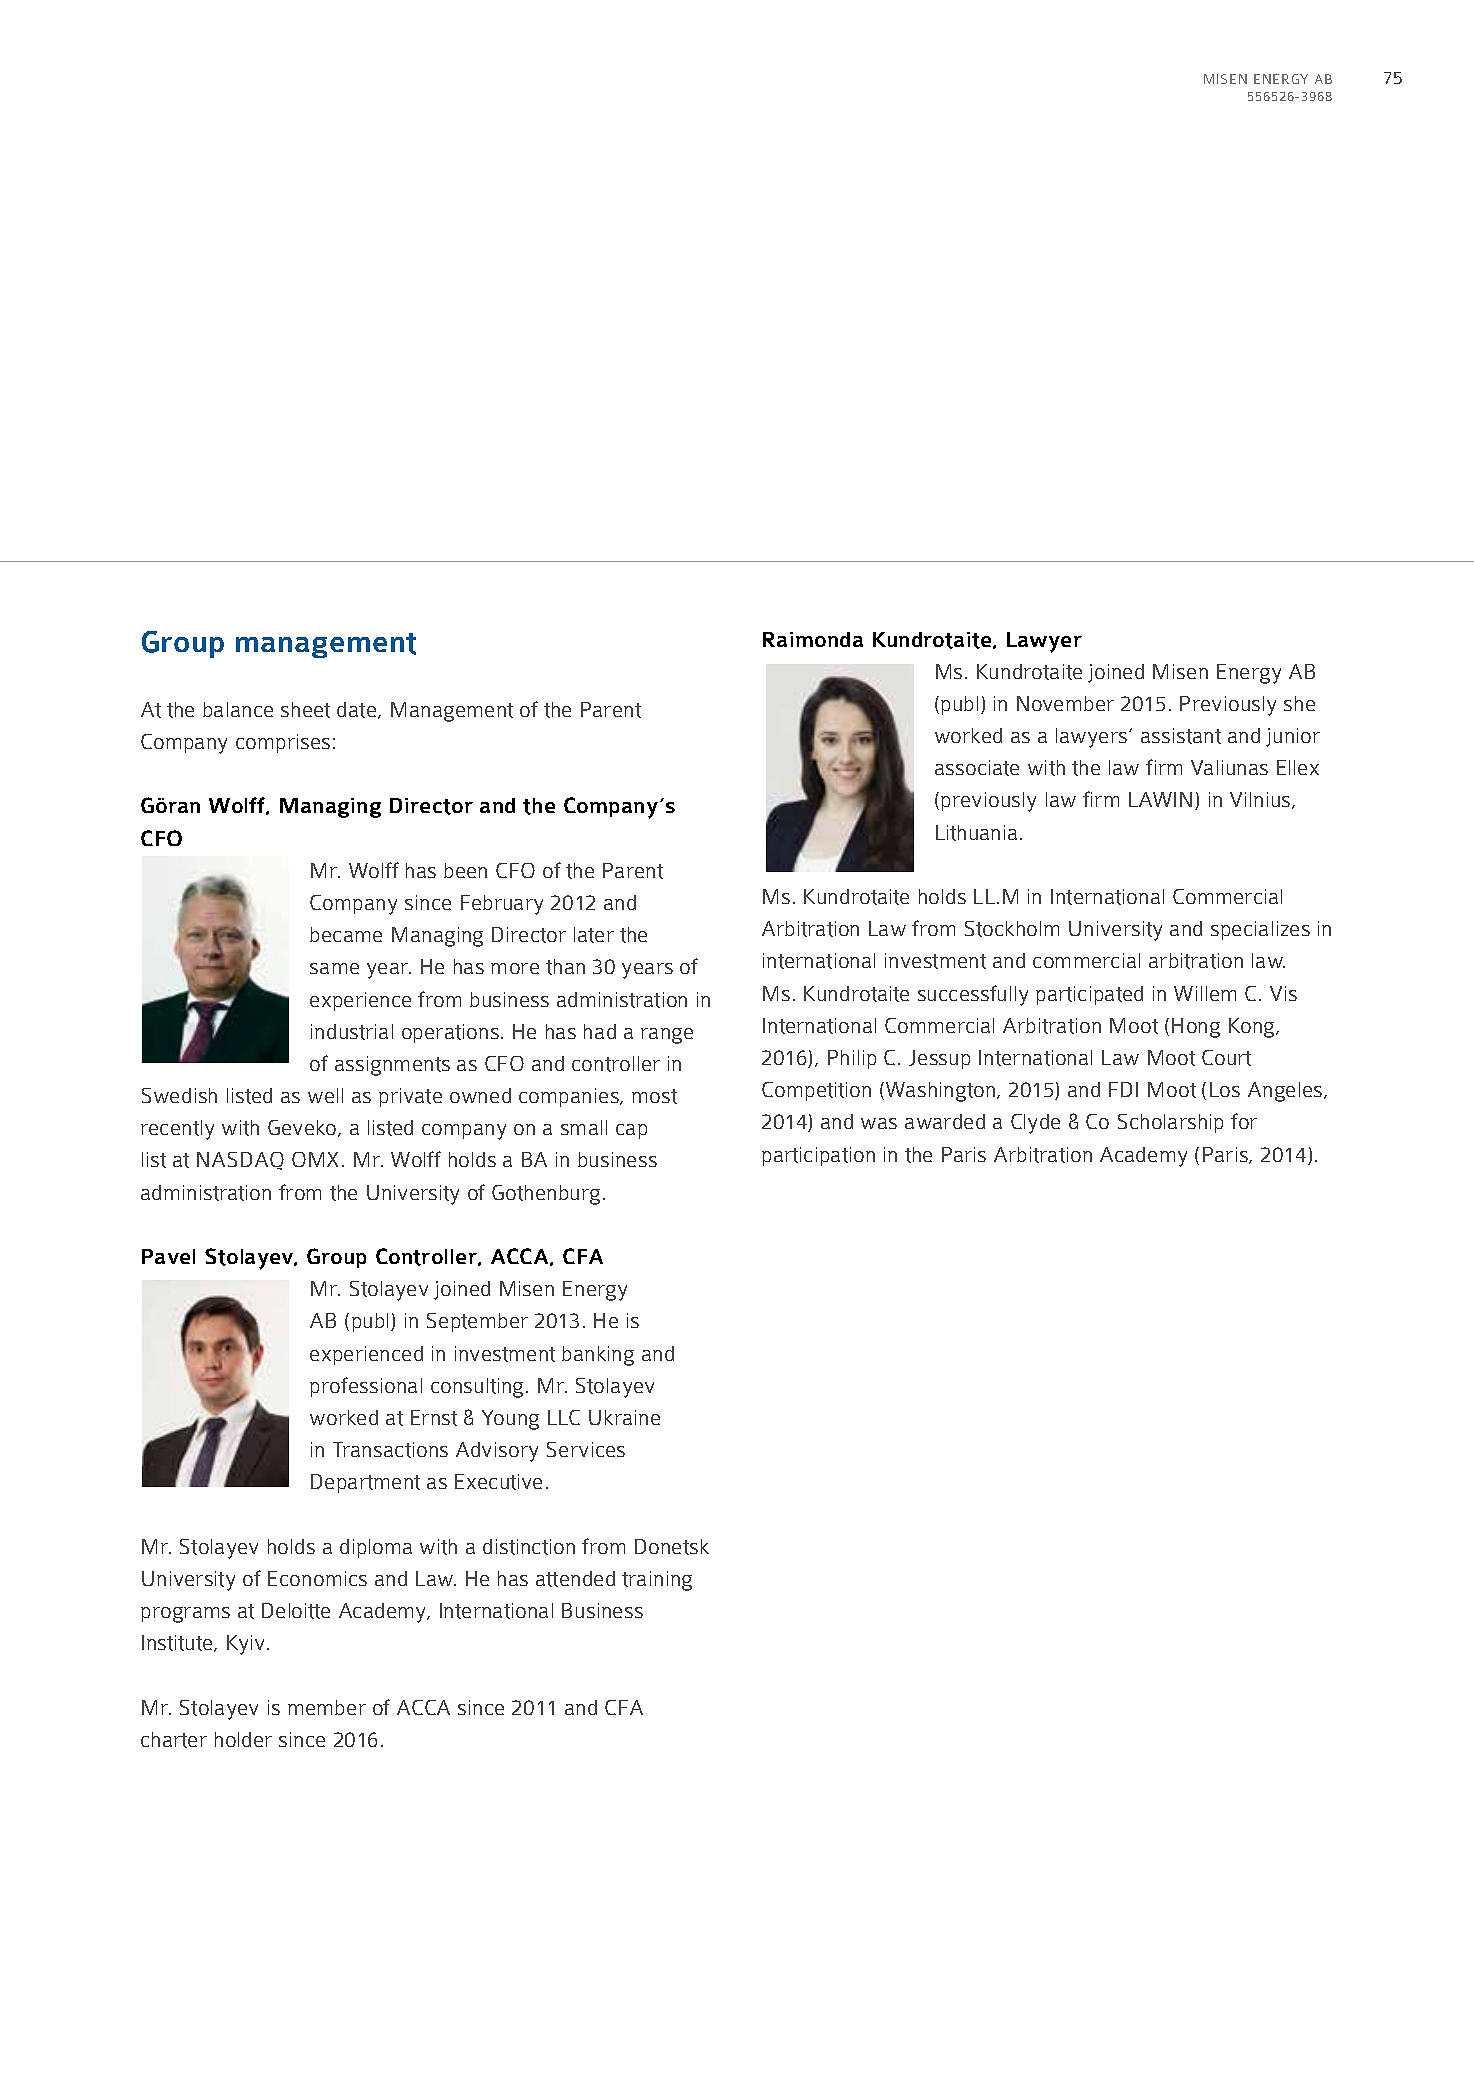 This page has width=1474, height=2085. What do you see at coordinates (334, 968) in the page?
I see `same` at bounding box center [334, 968].
